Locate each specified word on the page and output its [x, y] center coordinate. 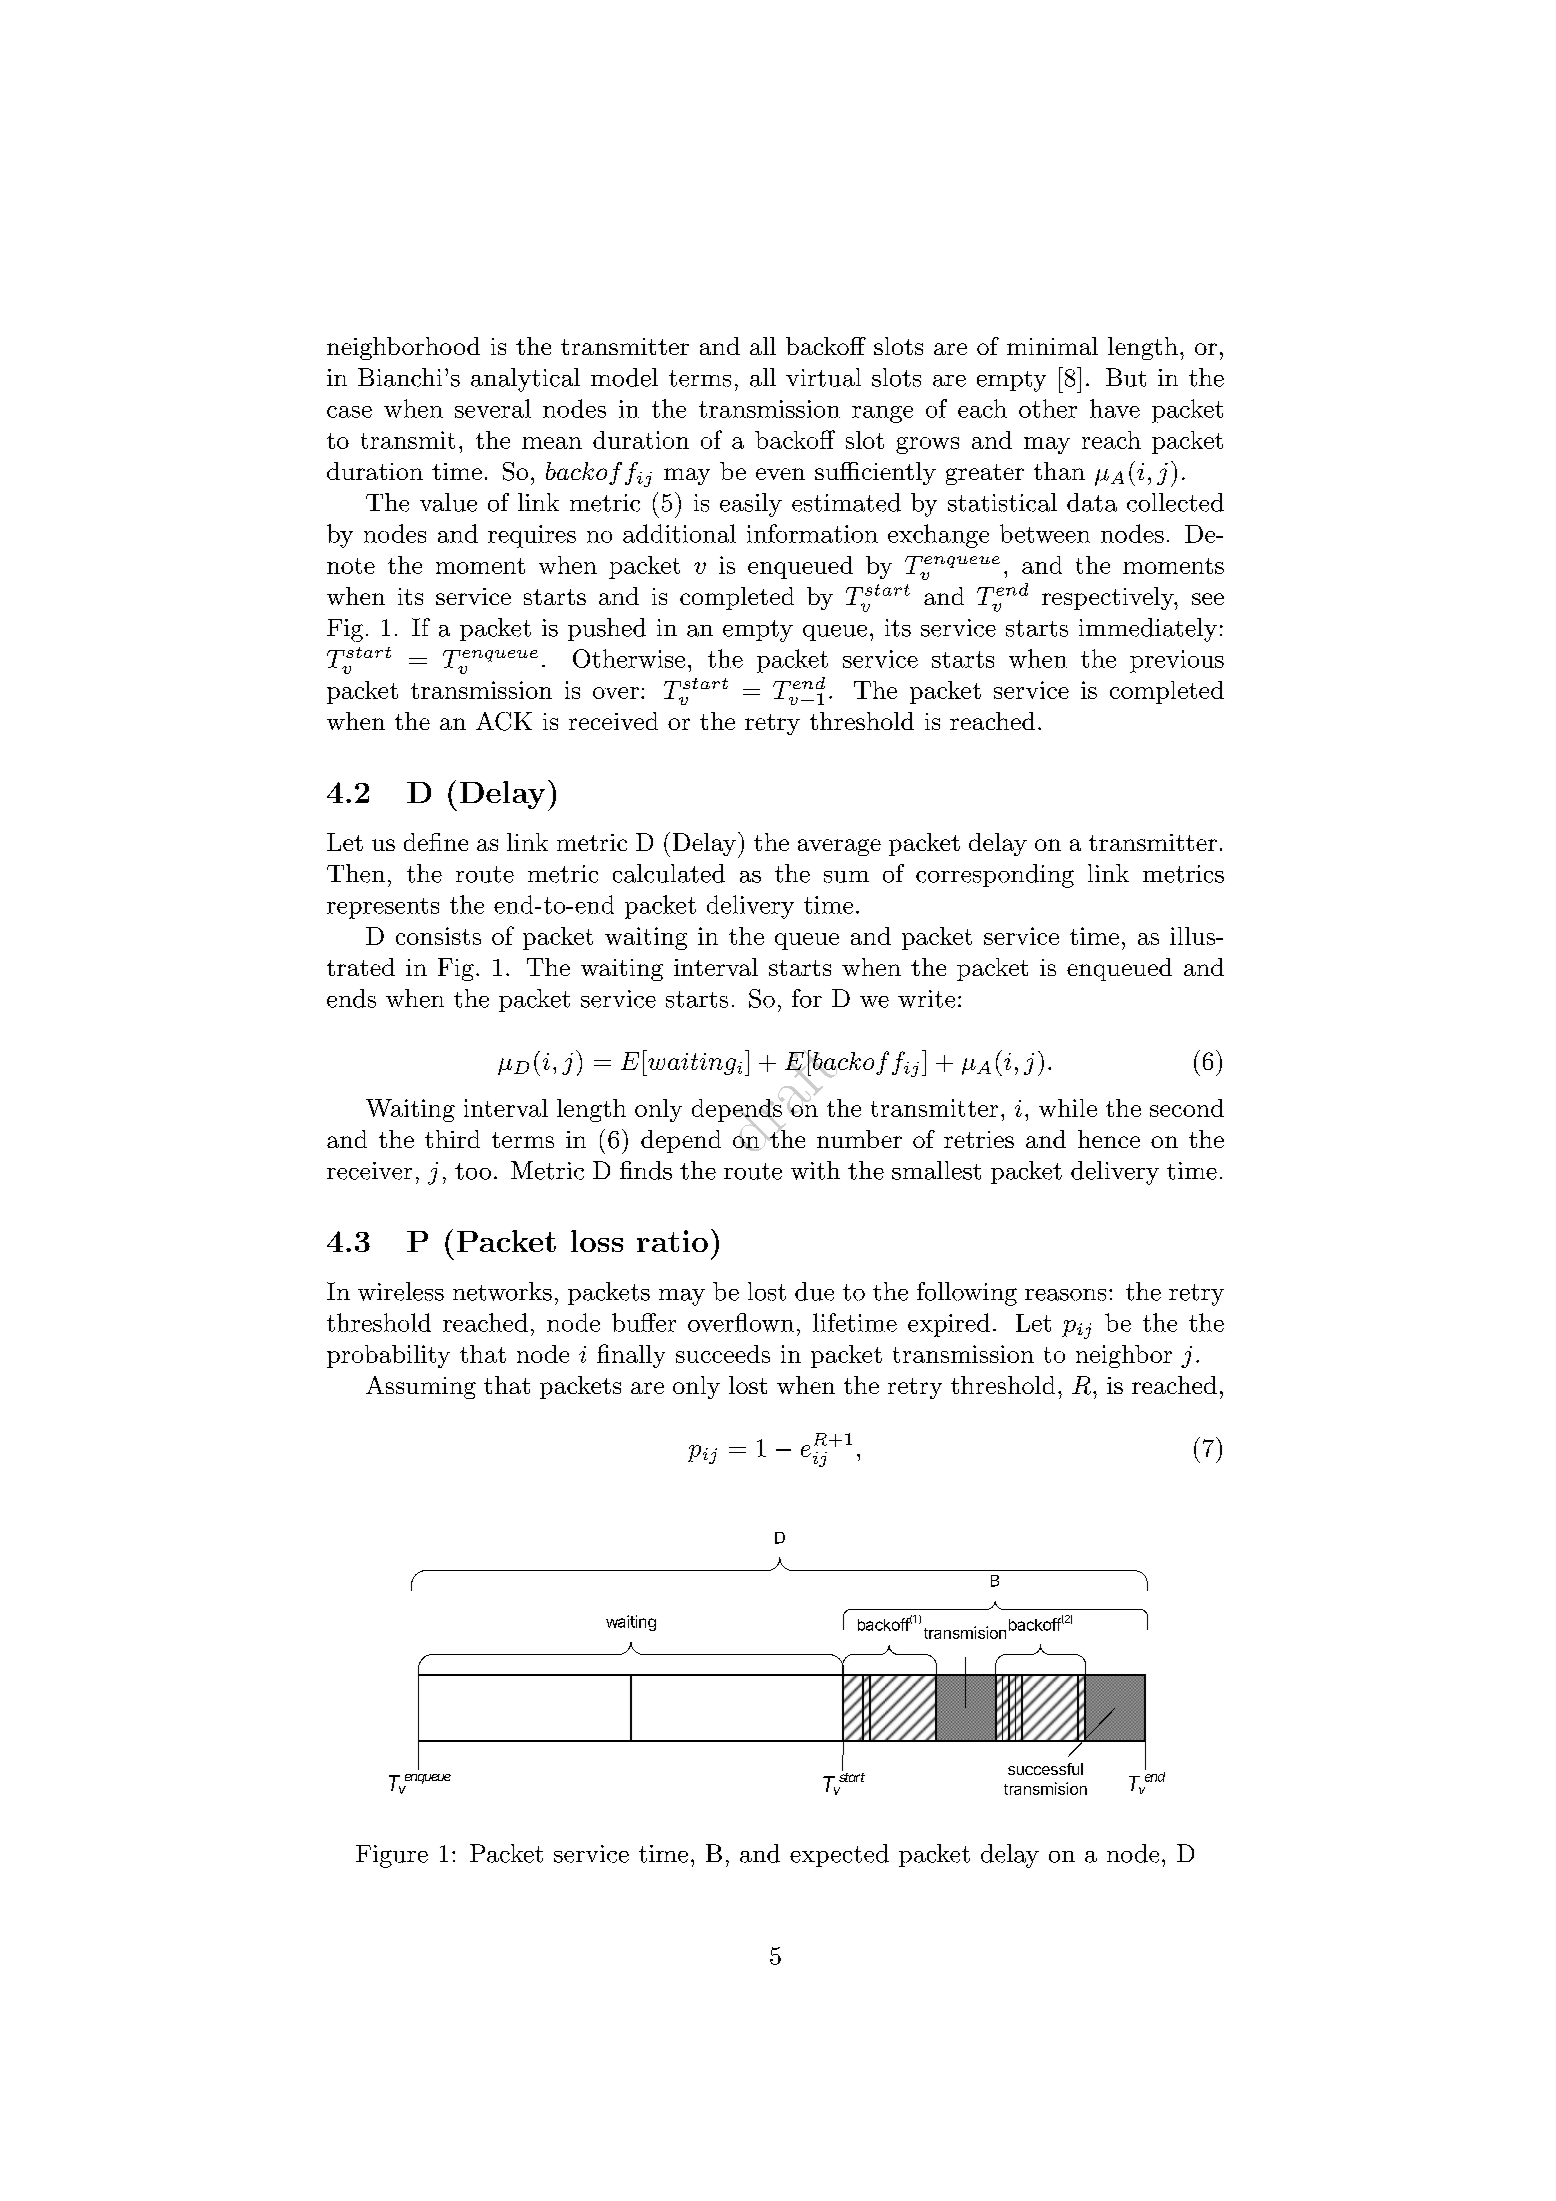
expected [839, 1855]
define [436, 842]
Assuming [421, 1387]
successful [1045, 1769]
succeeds [723, 1354]
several [493, 408]
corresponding [995, 876]
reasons [1065, 1295]
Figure [392, 1856]
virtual [823, 377]
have [1115, 408]
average [839, 847]
